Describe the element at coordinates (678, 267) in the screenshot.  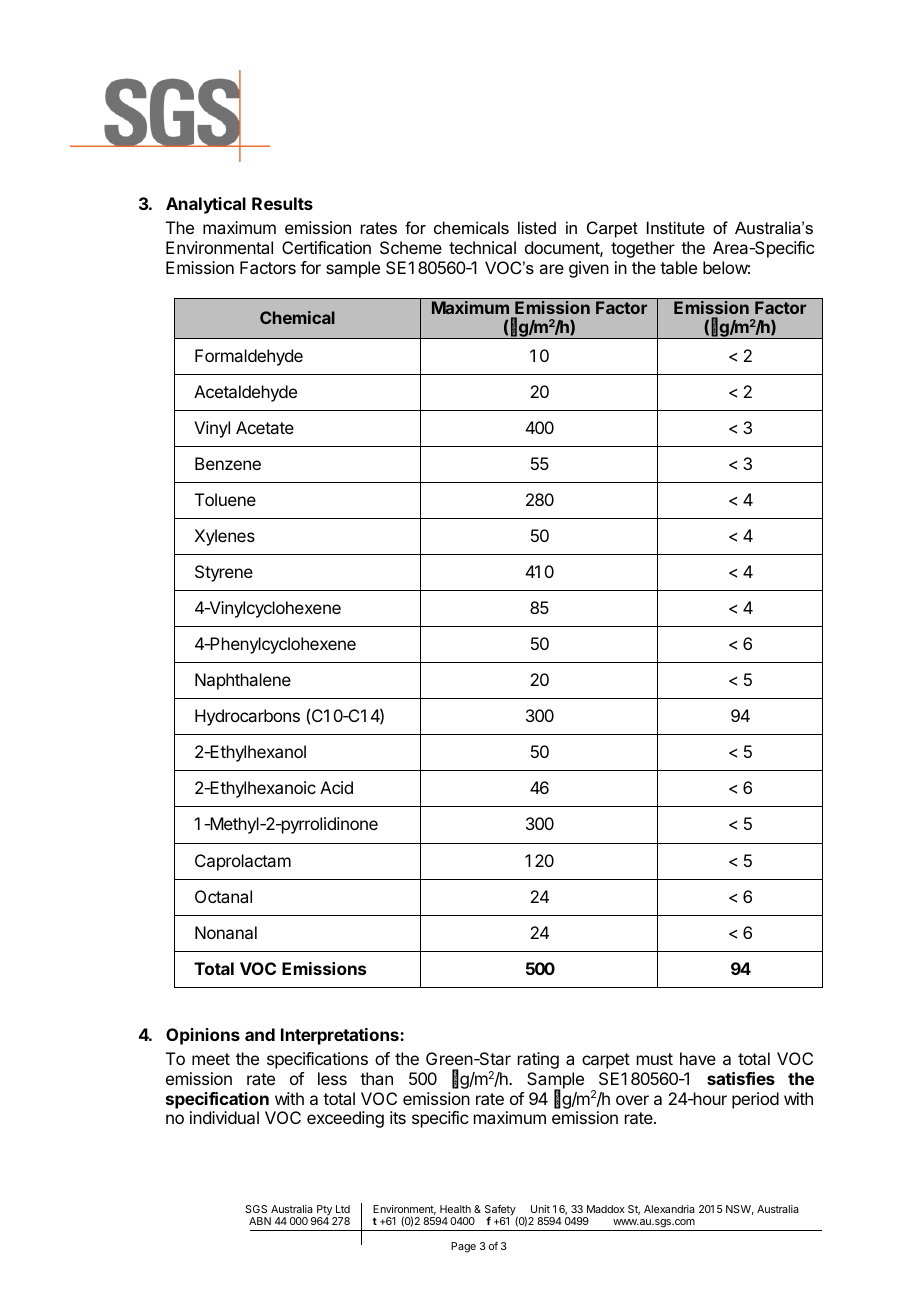
I see `table` at that location.
